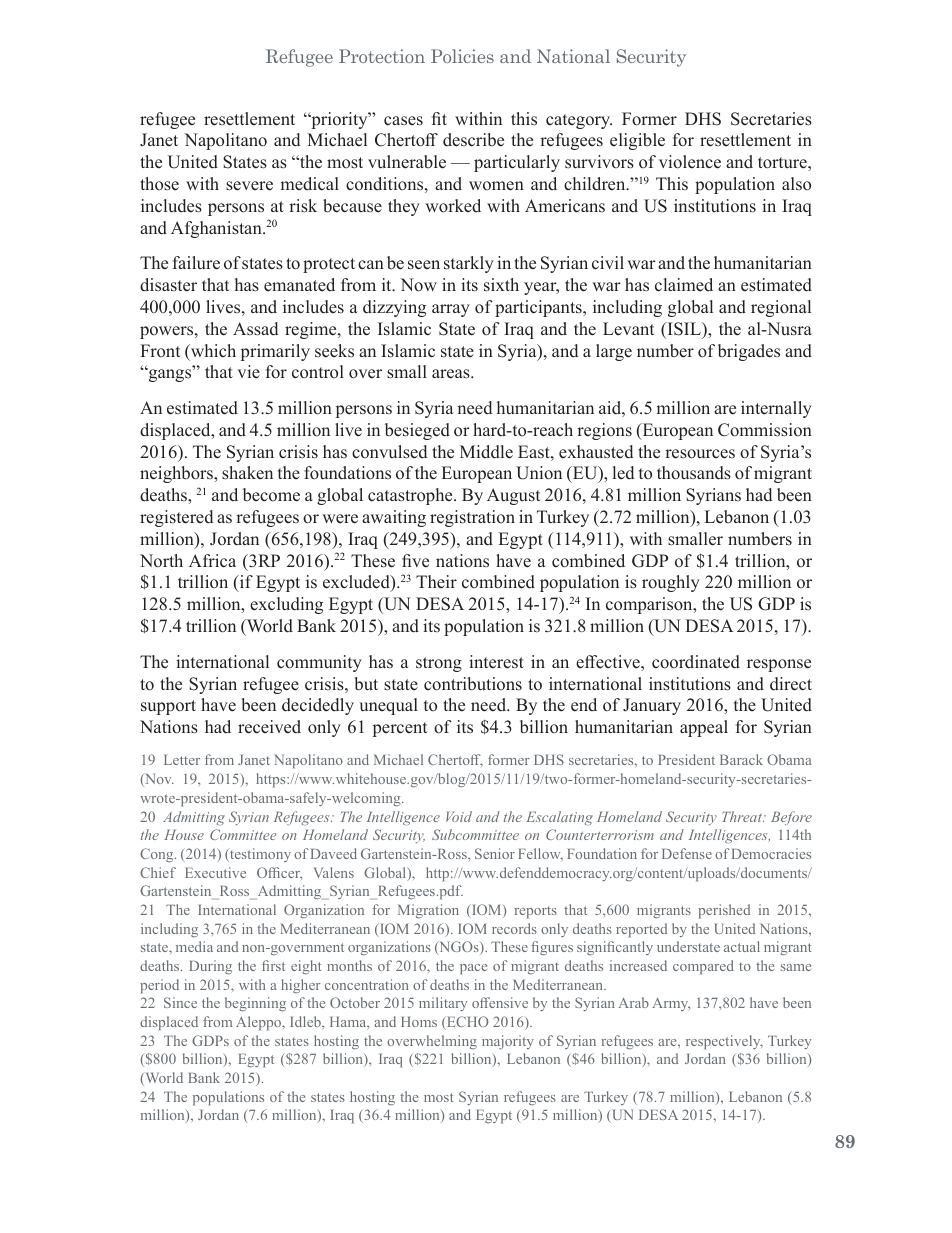  What do you see at coordinates (459, 816) in the page?
I see `Void` at bounding box center [459, 816].
